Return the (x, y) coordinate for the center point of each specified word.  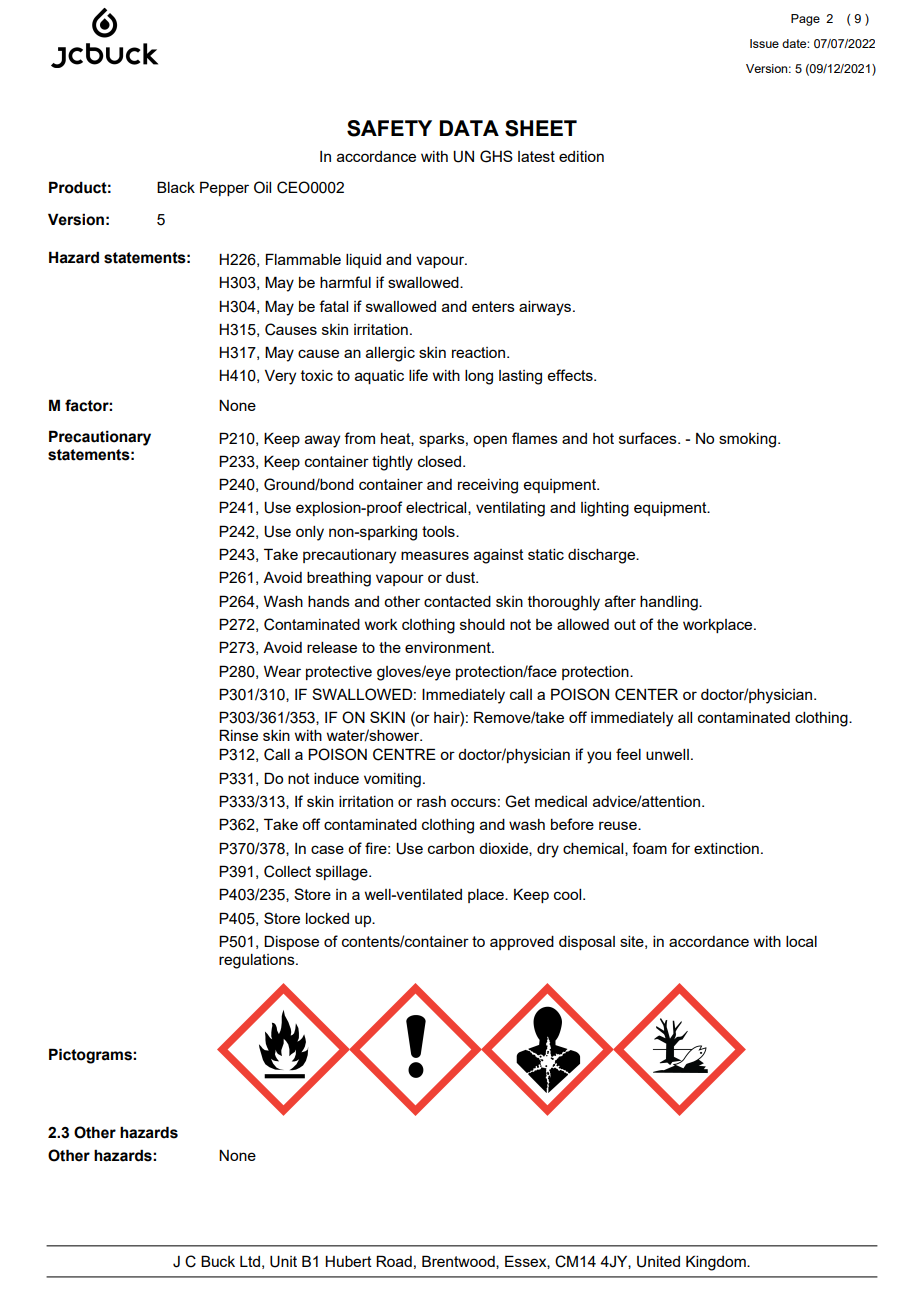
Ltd (250, 1261)
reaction (480, 352)
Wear (282, 671)
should (482, 624)
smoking (747, 440)
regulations (258, 961)
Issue (764, 43)
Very (280, 377)
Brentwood (459, 1262)
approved (522, 943)
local (801, 941)
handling (670, 603)
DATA (469, 128)
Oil (262, 187)
